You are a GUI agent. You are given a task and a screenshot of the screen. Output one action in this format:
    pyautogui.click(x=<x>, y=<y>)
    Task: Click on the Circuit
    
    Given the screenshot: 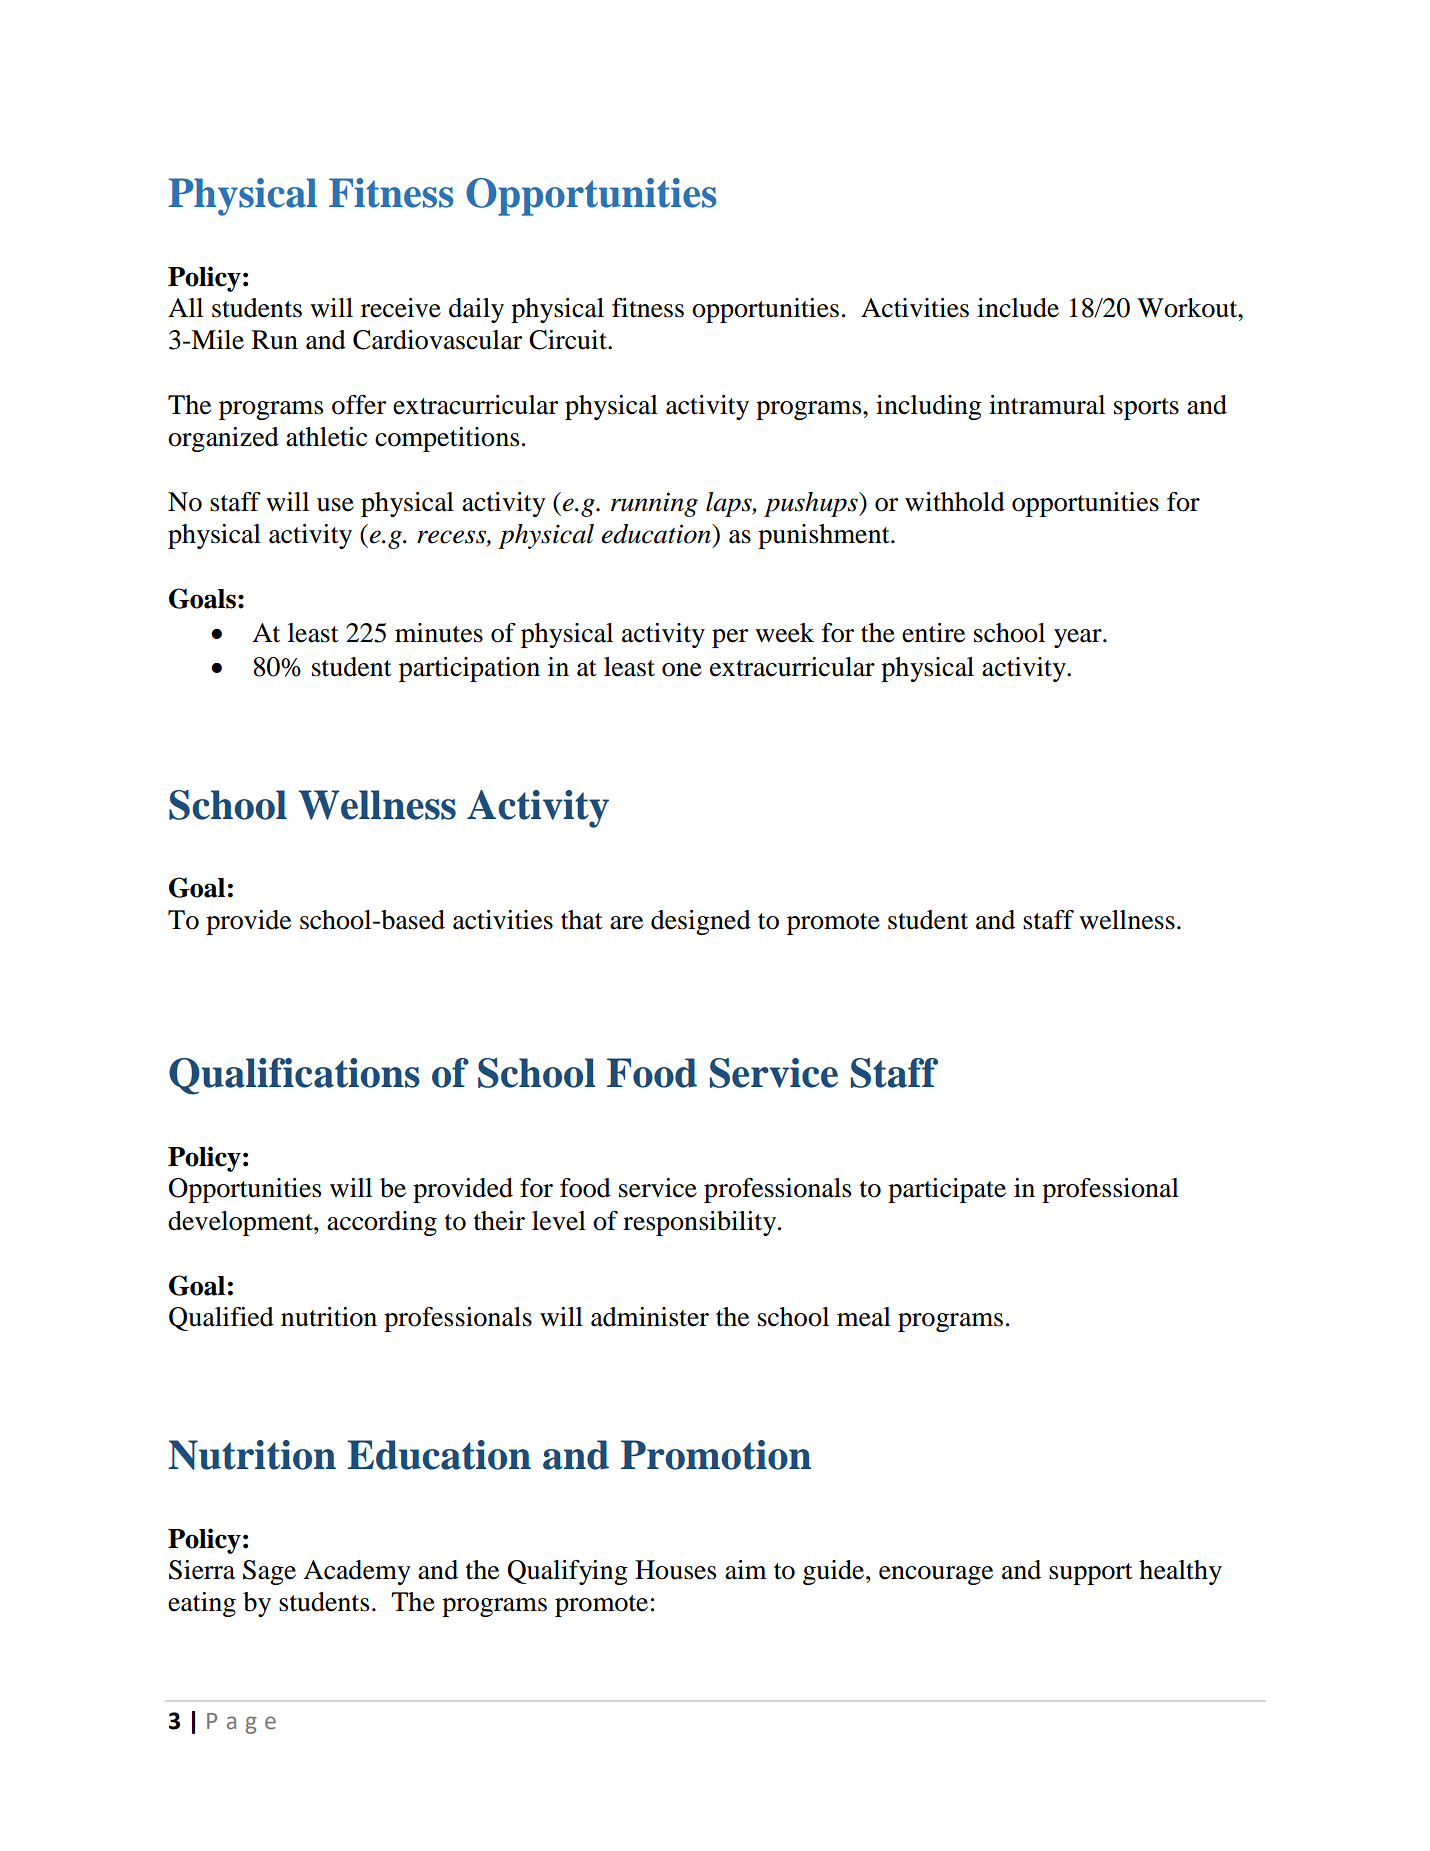 What is the action you would take?
    pyautogui.click(x=569, y=340)
